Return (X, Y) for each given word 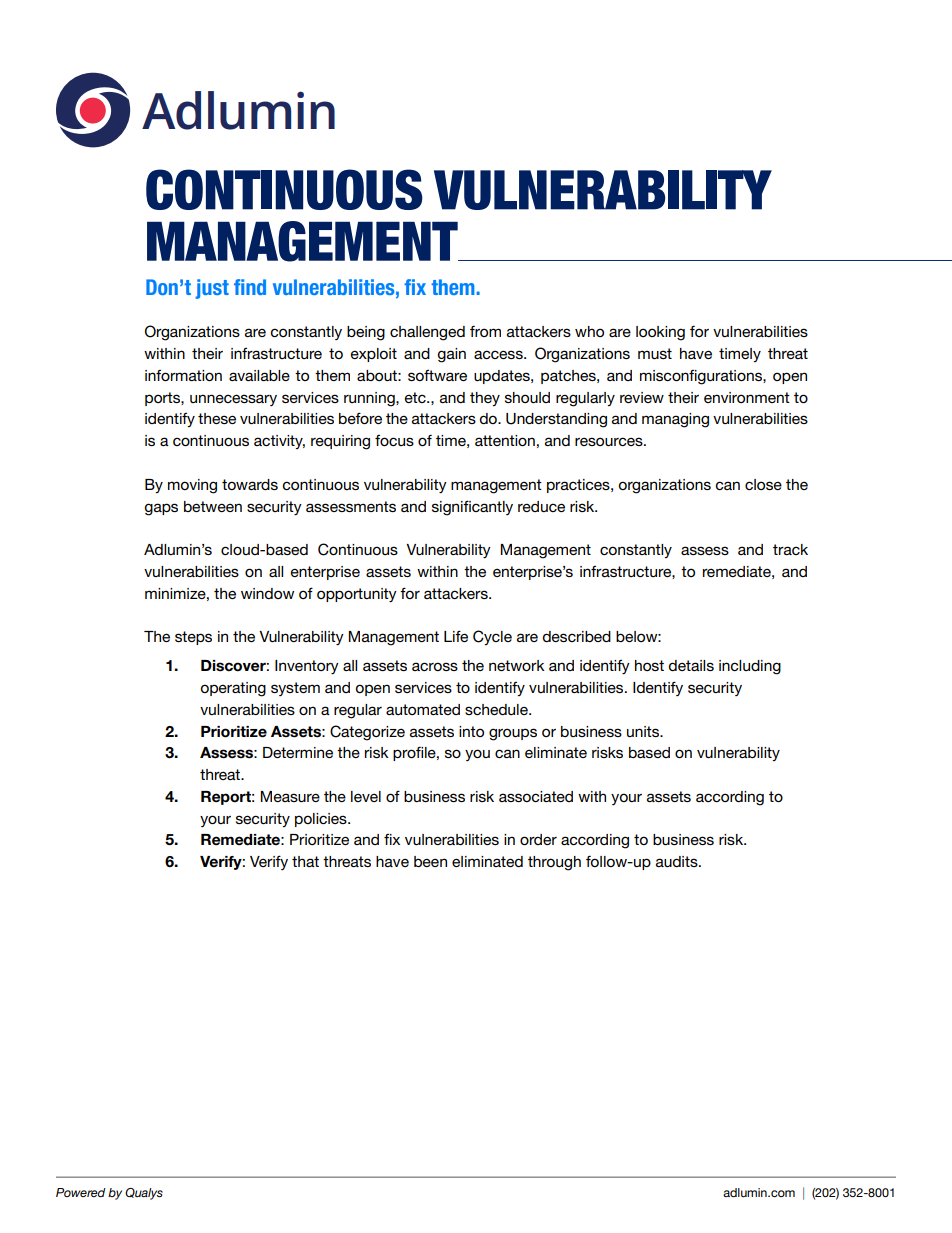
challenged (427, 333)
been (430, 861)
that (305, 861)
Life (456, 636)
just (212, 289)
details (691, 665)
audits (678, 861)
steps (193, 638)
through (554, 863)
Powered (81, 1192)
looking (660, 333)
